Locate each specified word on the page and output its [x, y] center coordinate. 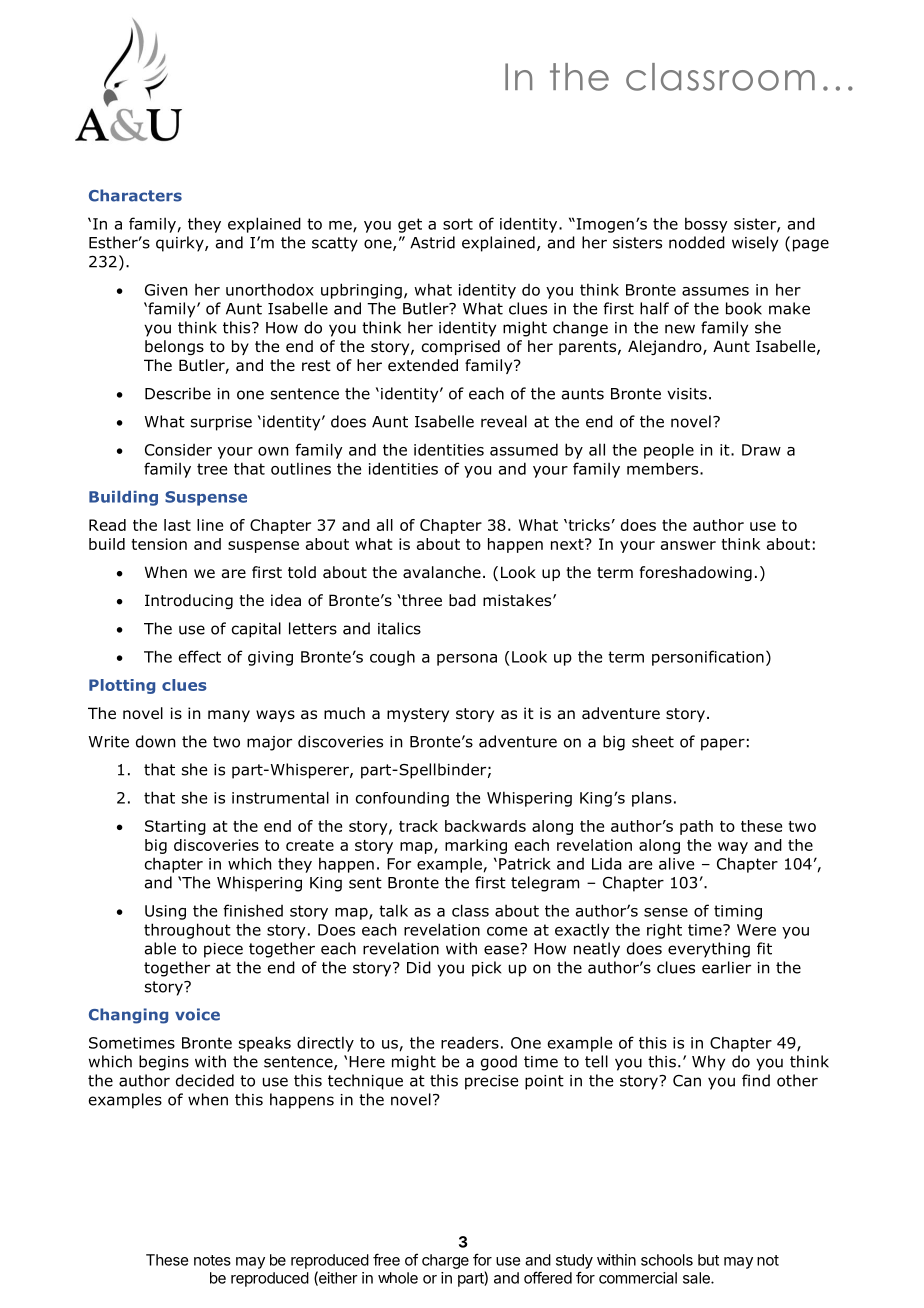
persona [467, 660]
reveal [504, 421]
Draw [761, 450]
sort [458, 224]
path [696, 827]
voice [197, 1014]
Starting [175, 827]
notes [212, 1260]
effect [200, 656]
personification [708, 658]
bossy [706, 225]
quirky [181, 244]
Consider [178, 450]
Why [708, 1063]
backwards [485, 826]
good [499, 1063]
